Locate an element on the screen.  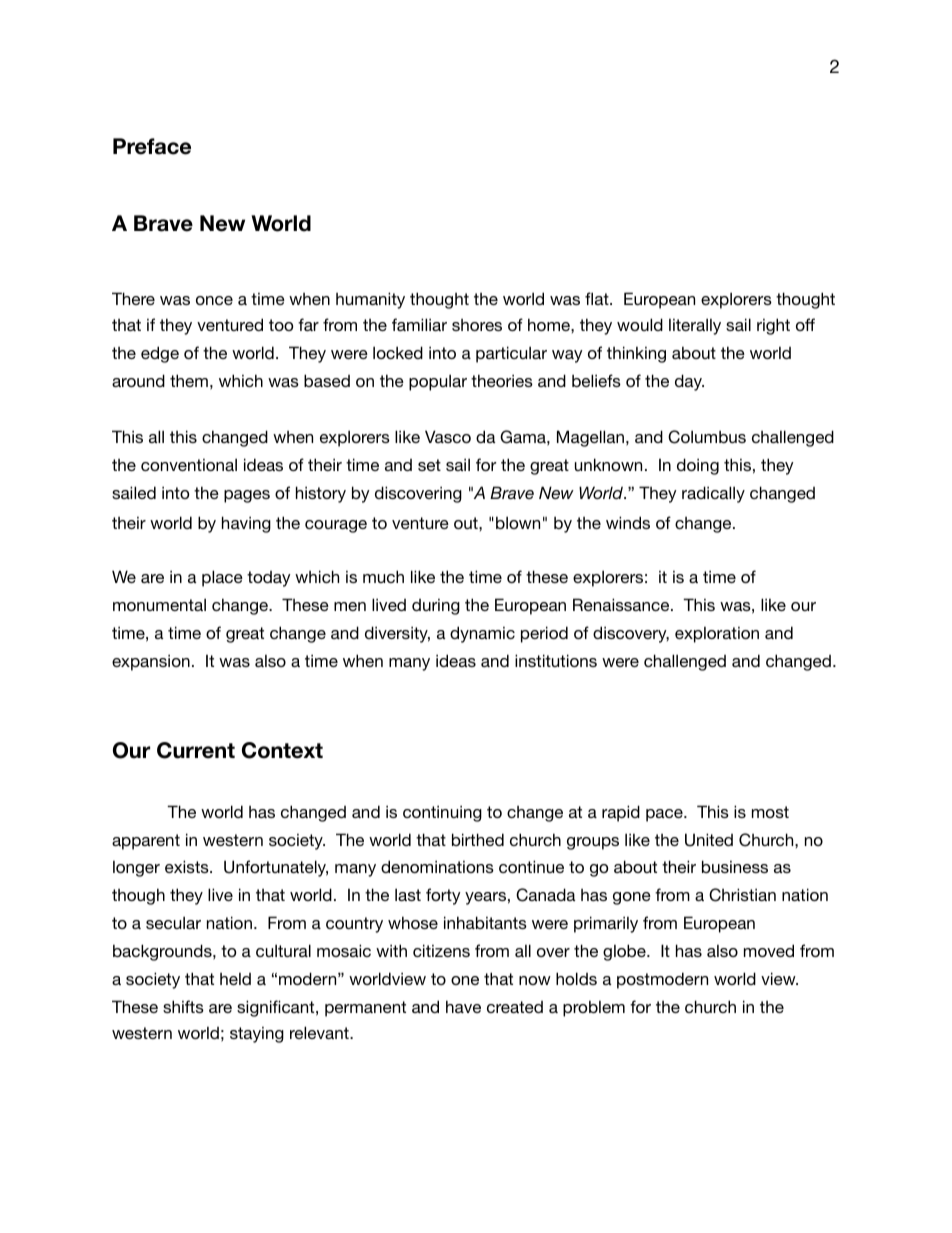
flat is located at coordinates (598, 298).
